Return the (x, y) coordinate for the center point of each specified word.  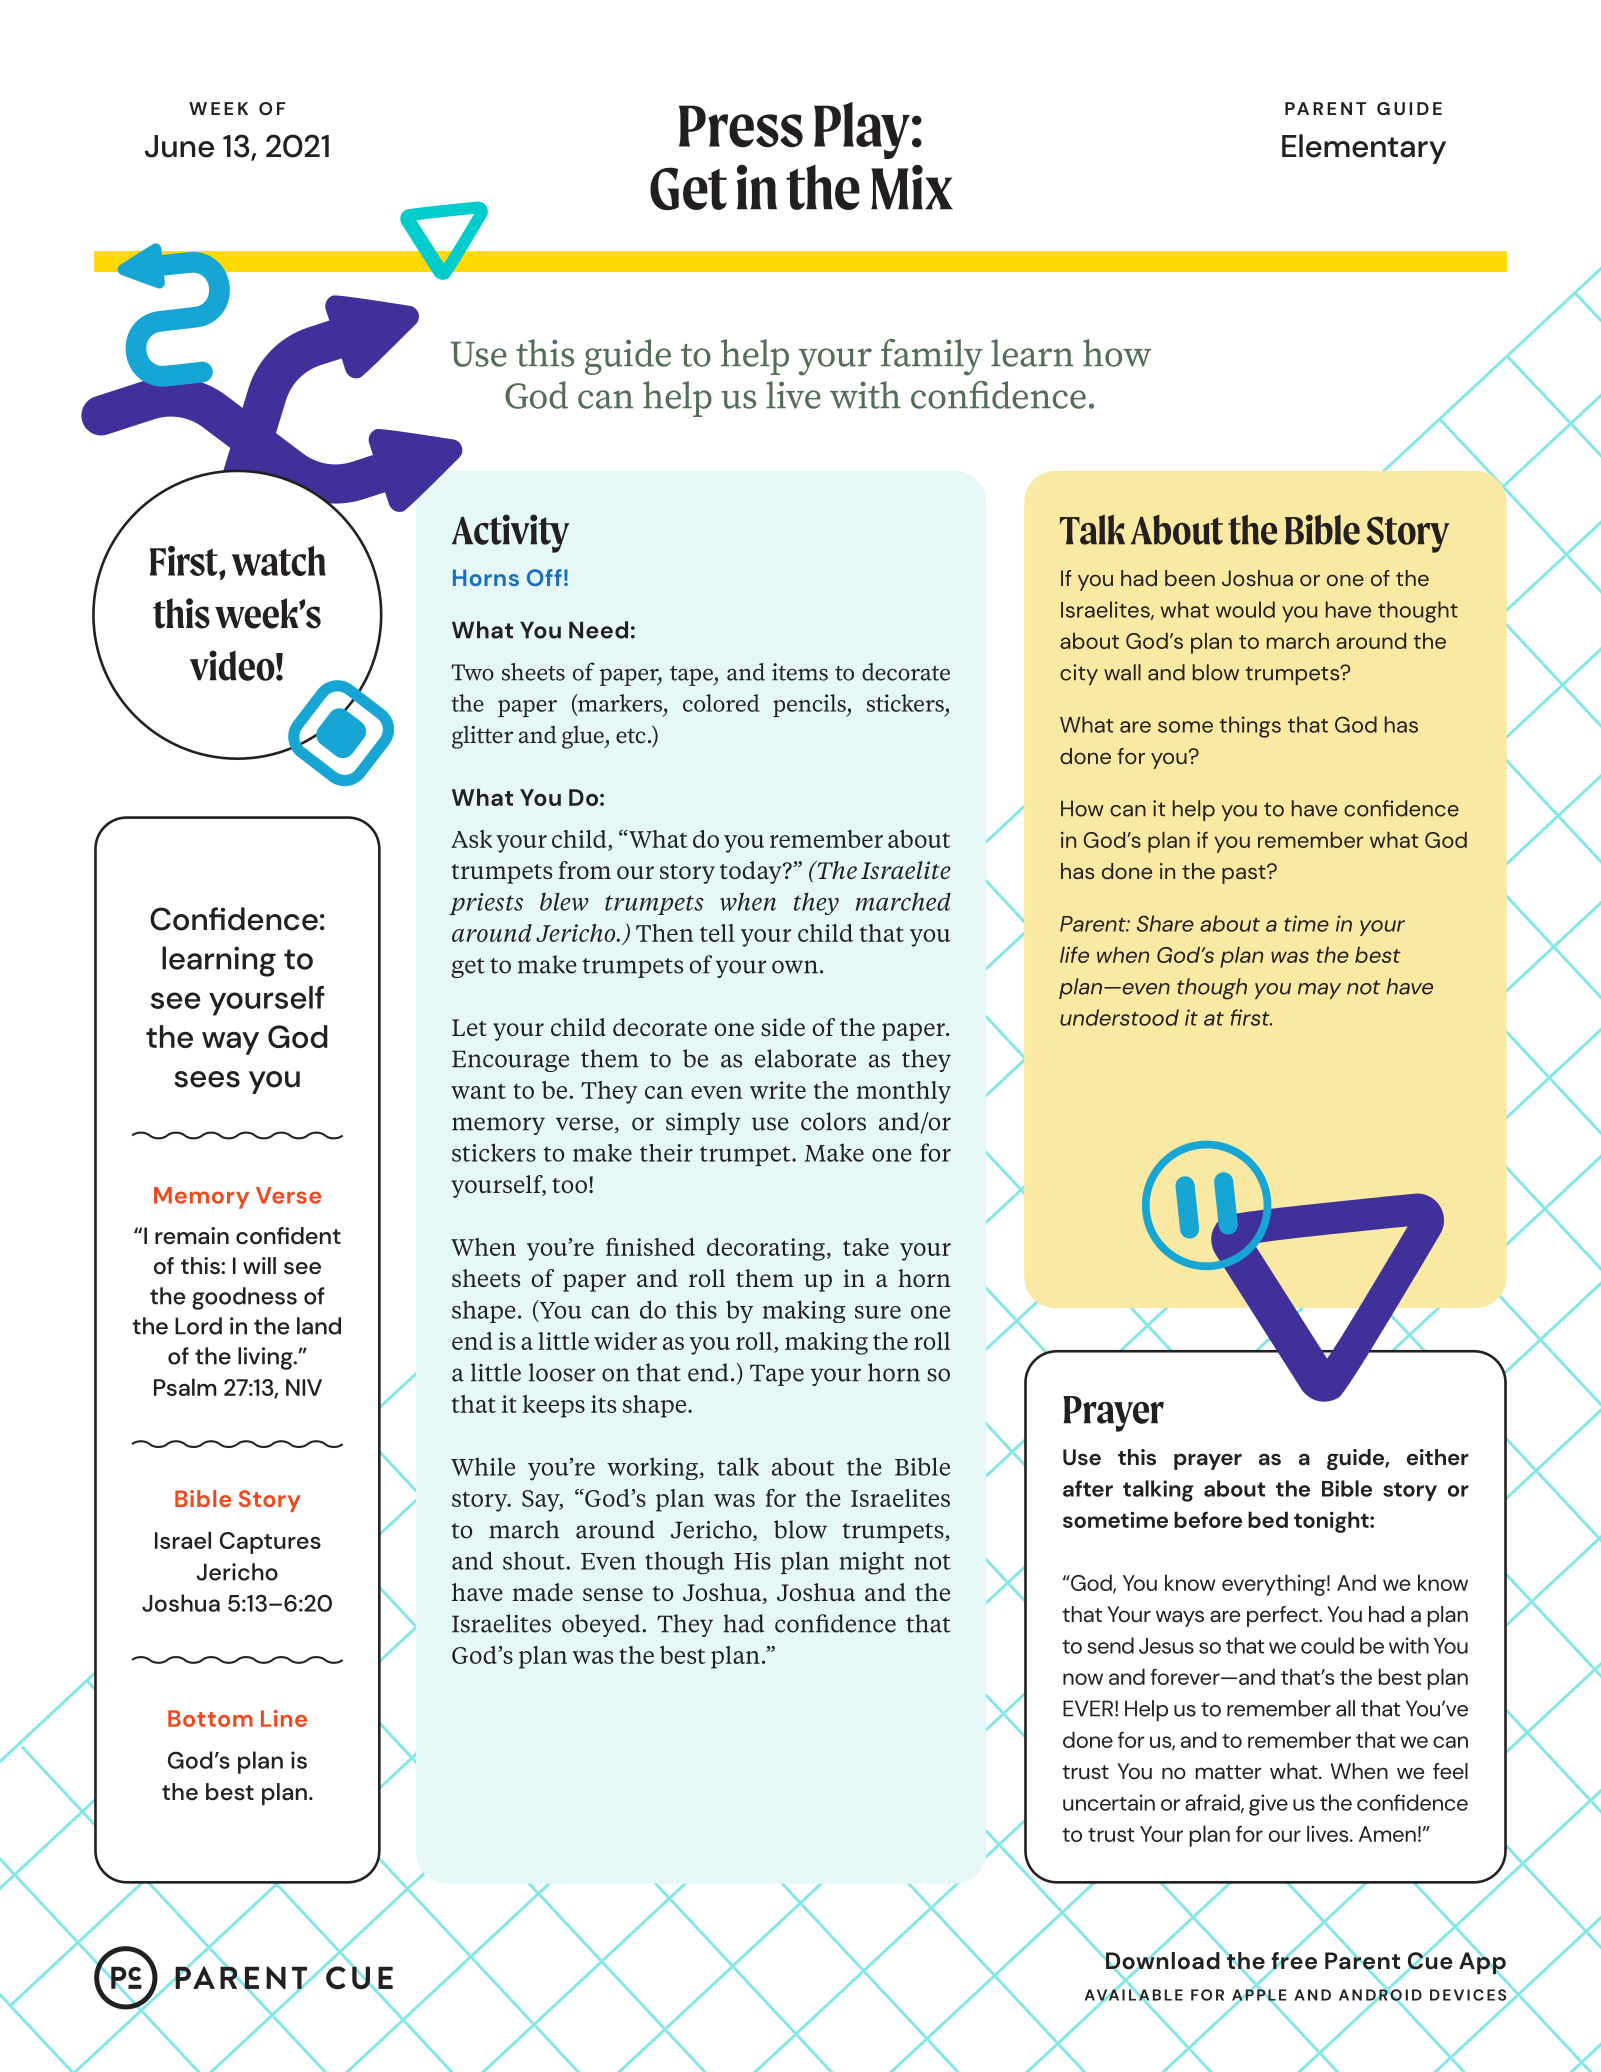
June (179, 146)
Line (284, 1718)
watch (279, 561)
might (871, 1563)
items (800, 672)
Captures (270, 1543)
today (752, 872)
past (1245, 874)
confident (288, 1236)
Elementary (1364, 149)
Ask (471, 839)
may (1319, 991)
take (866, 1247)
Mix (912, 187)
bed (1268, 1519)
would (1245, 609)
